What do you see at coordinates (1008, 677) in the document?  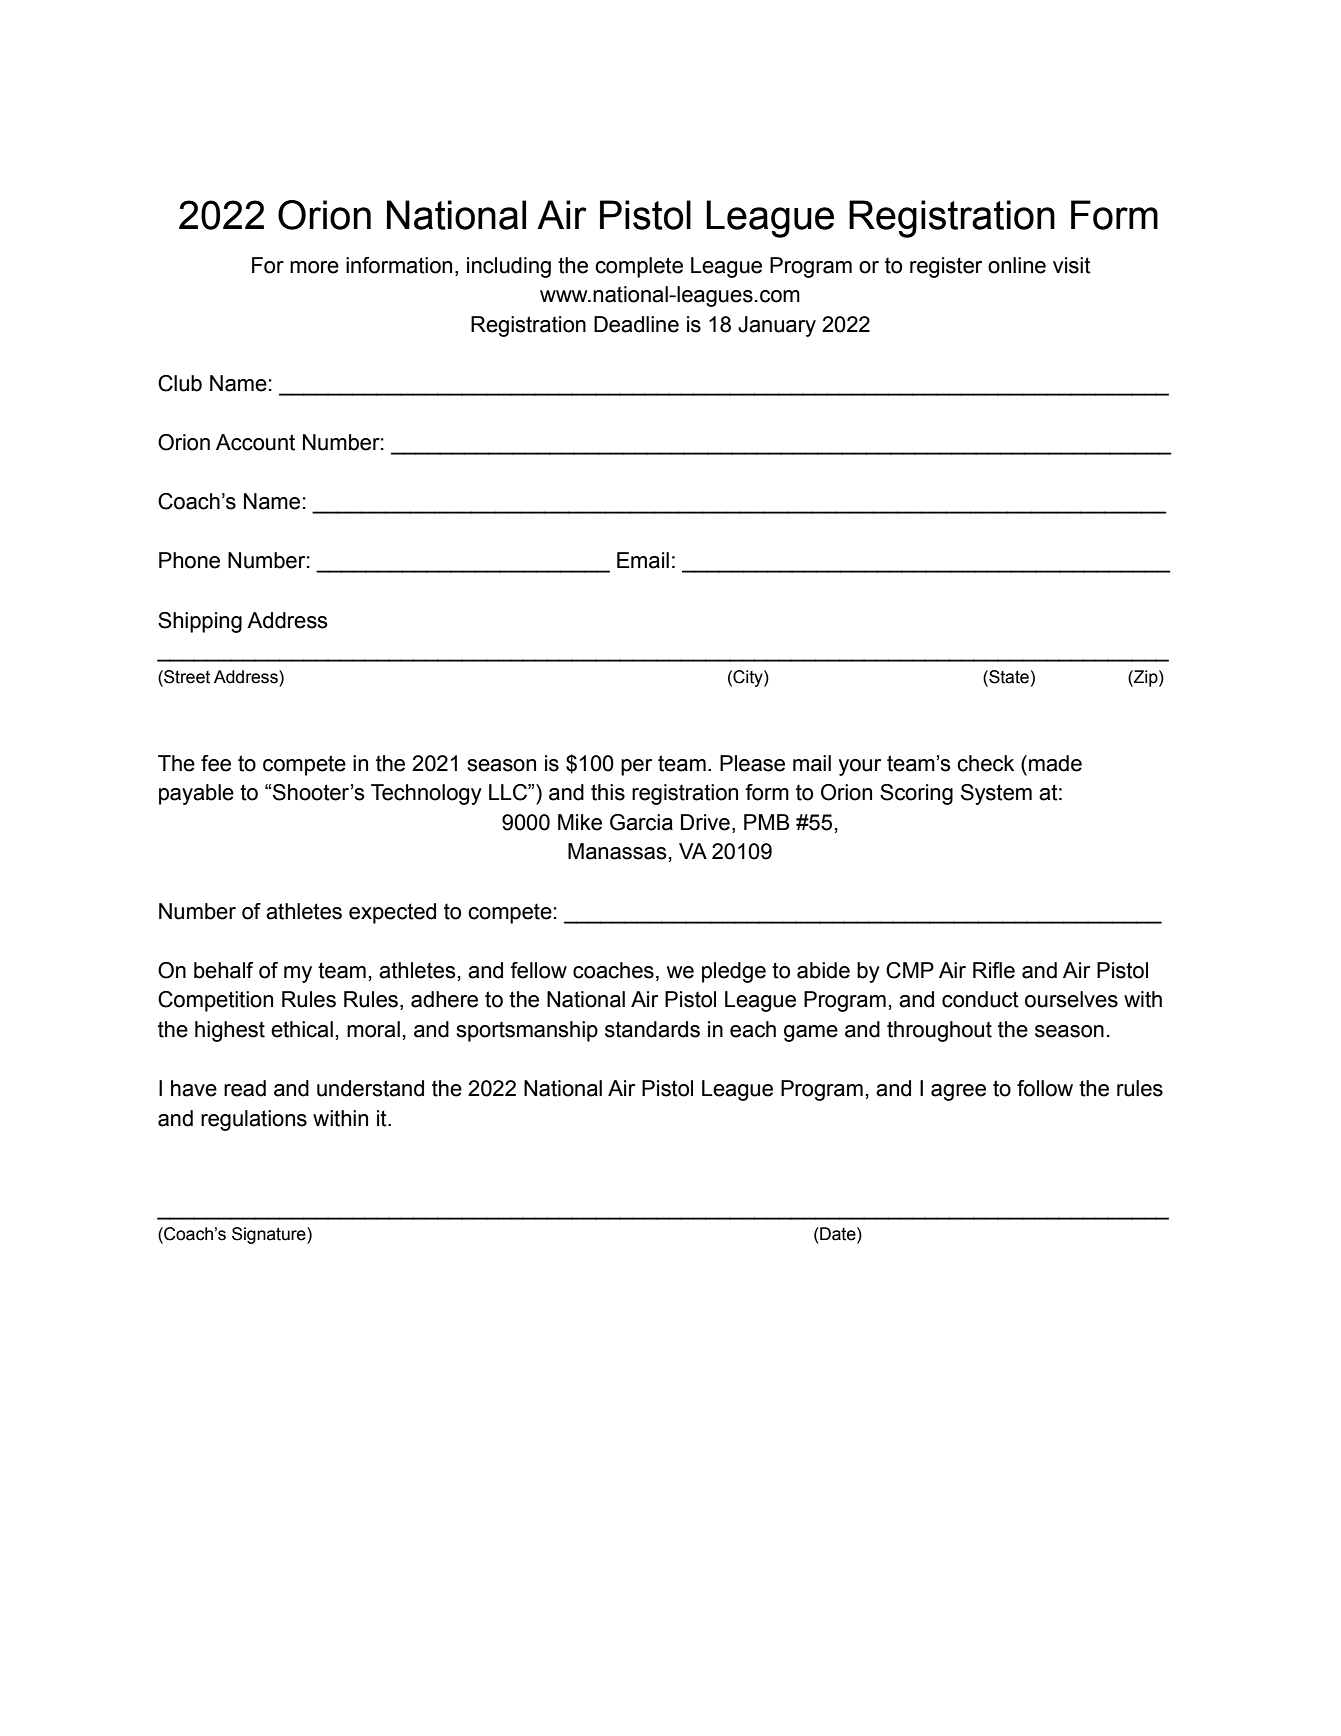 I see `State` at bounding box center [1008, 677].
